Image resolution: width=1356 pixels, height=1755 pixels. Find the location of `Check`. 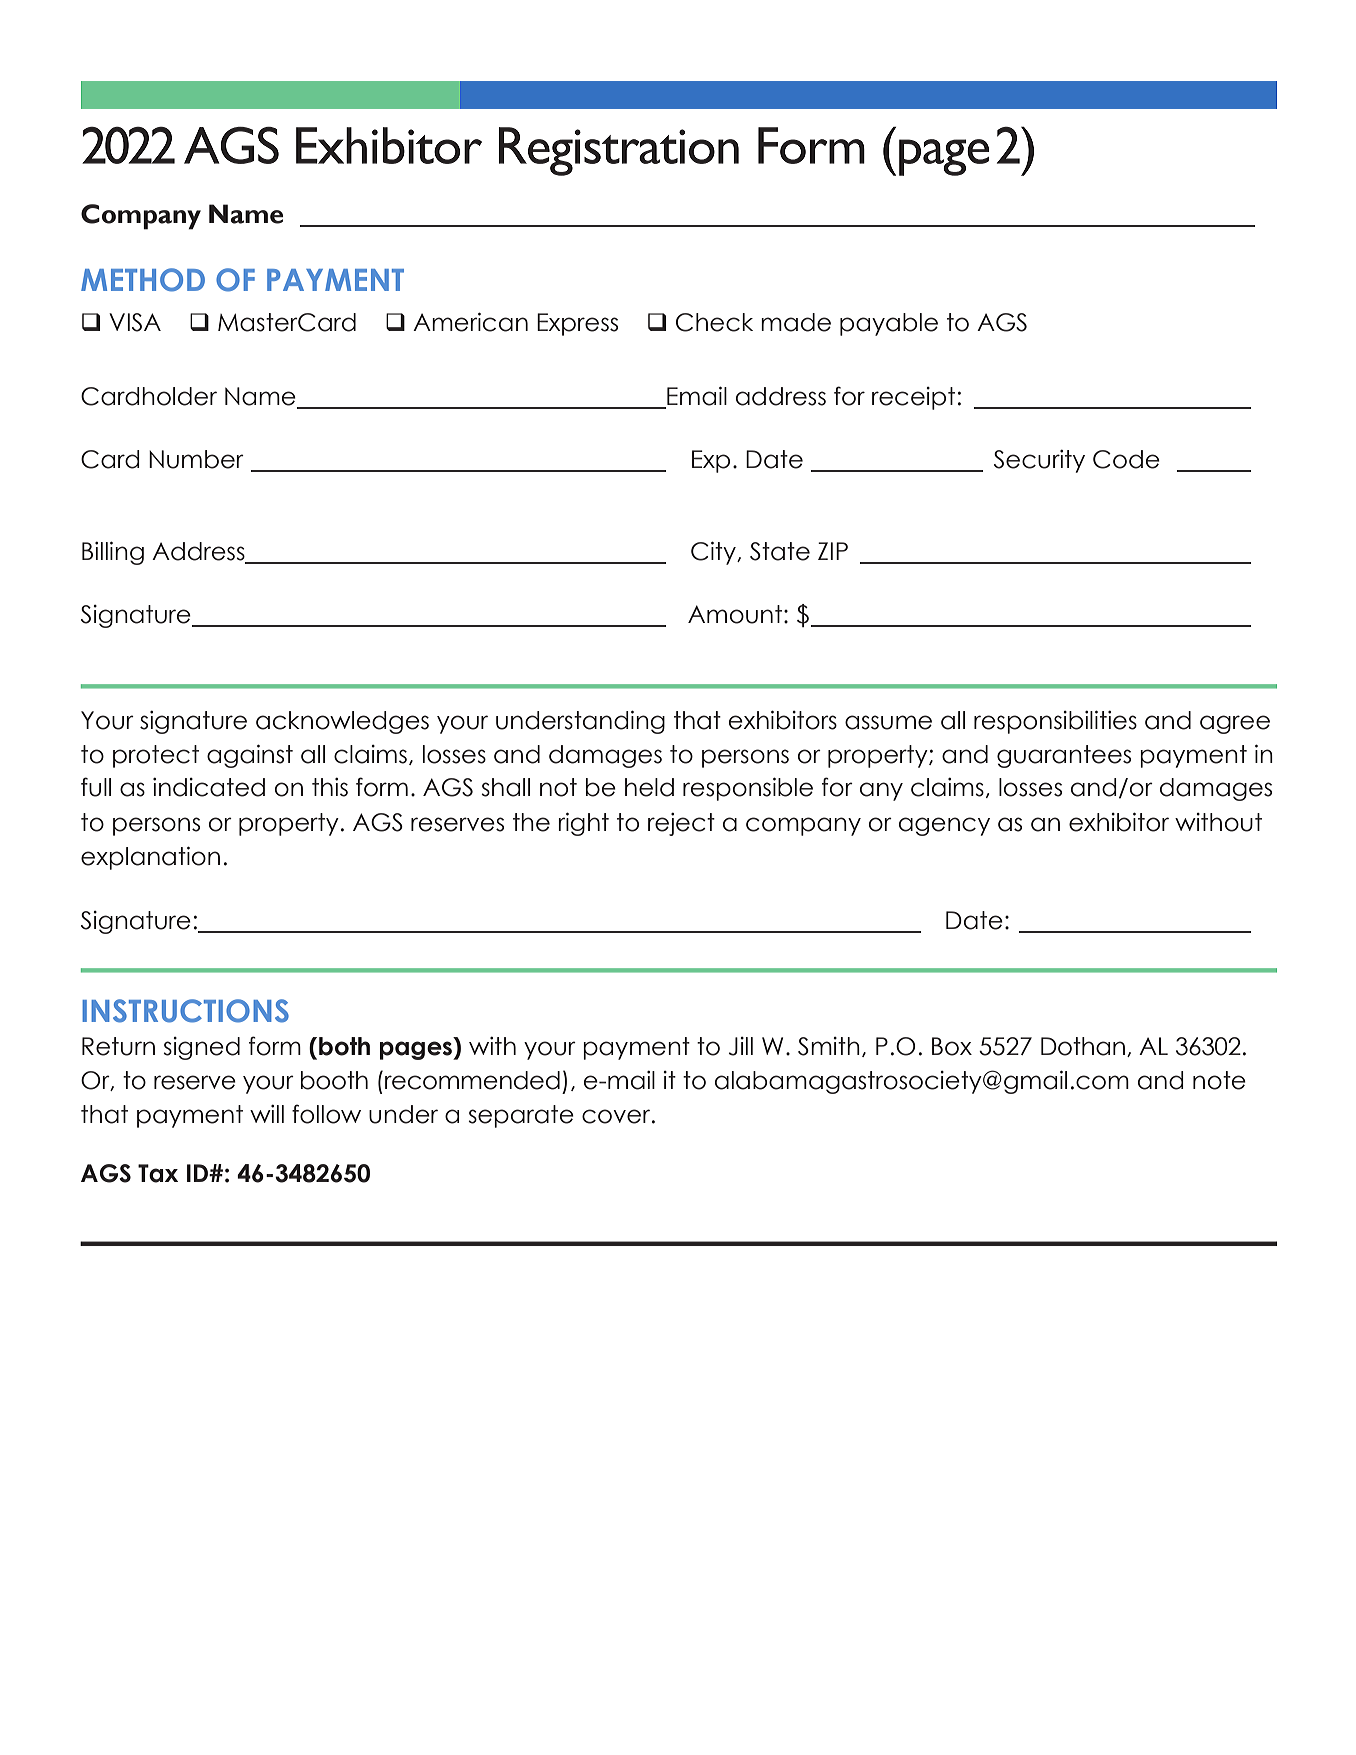

Check is located at coordinates (714, 322).
